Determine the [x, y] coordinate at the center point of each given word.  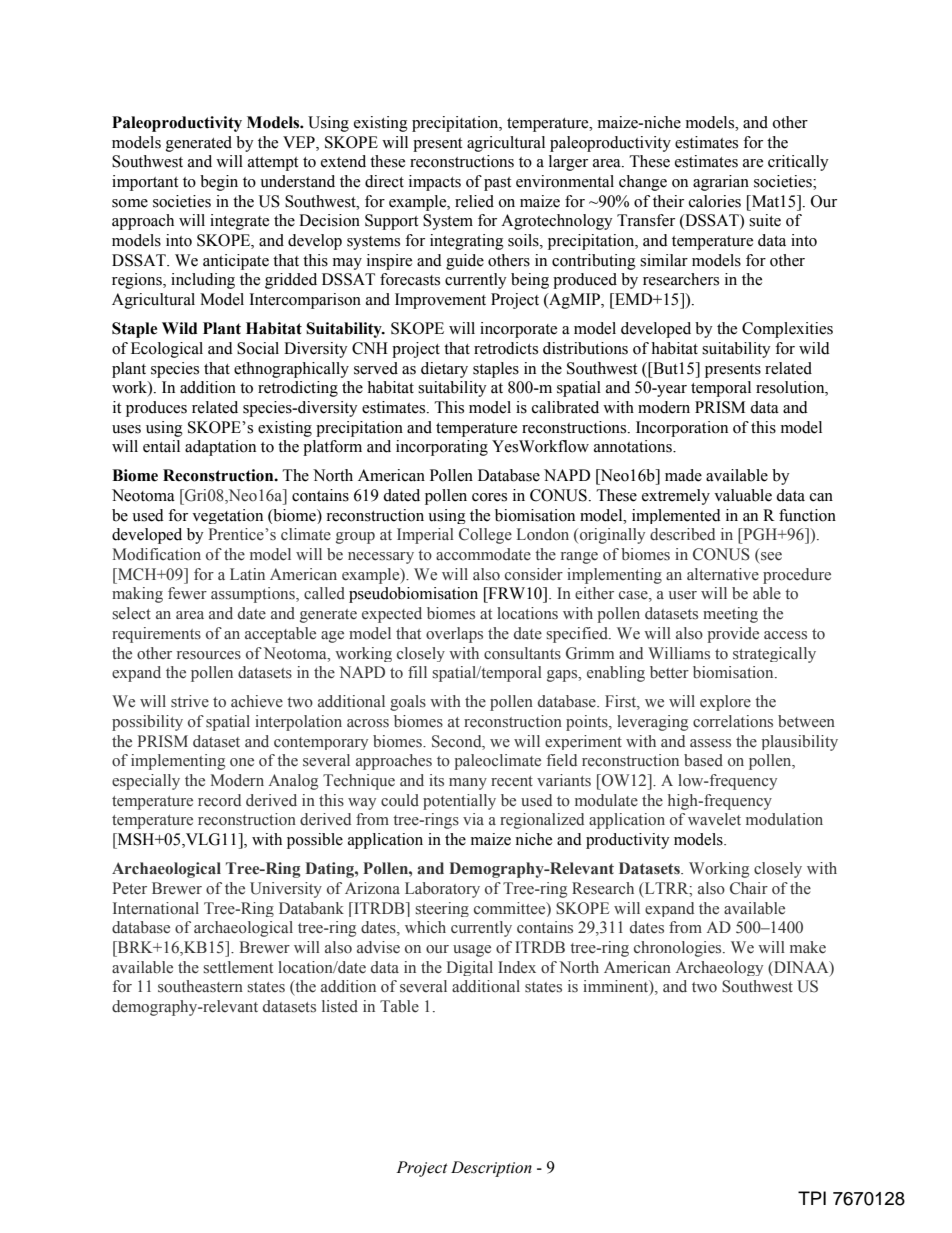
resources [209, 655]
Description [491, 1169]
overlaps [454, 635]
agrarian [721, 183]
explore [725, 703]
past [497, 184]
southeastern [200, 986]
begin [219, 183]
